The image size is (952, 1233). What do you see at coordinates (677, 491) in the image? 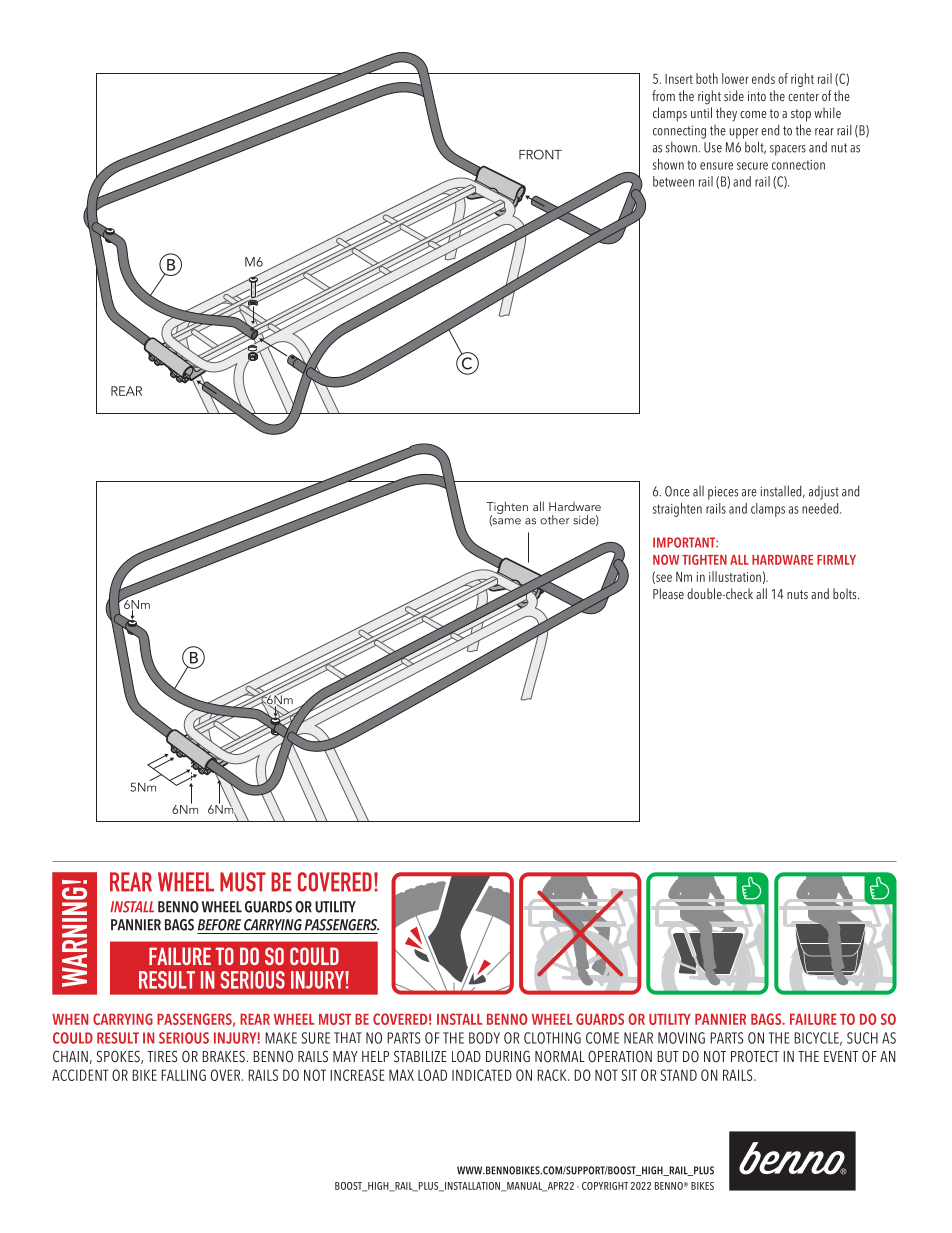
I see `Once` at bounding box center [677, 491].
